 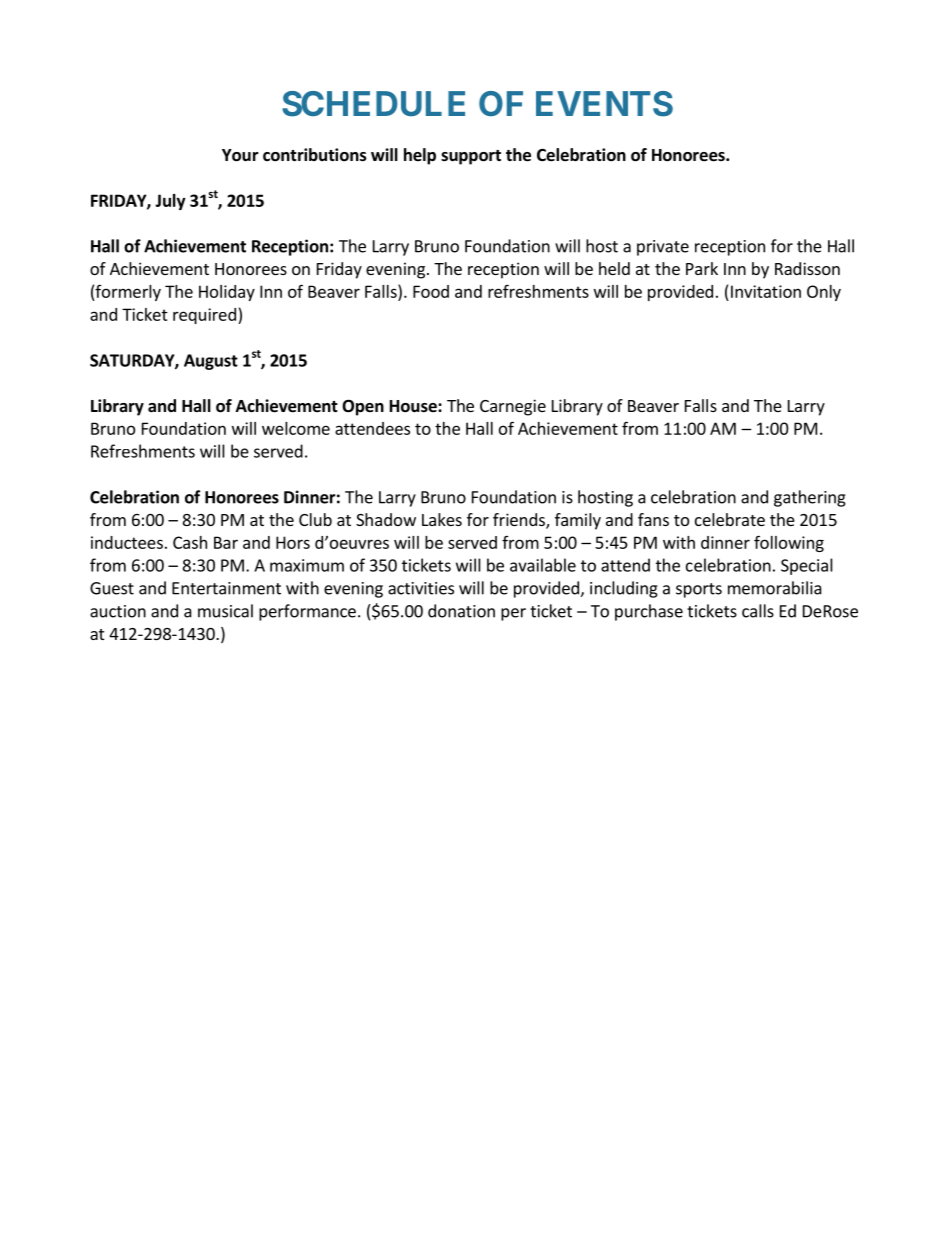 What do you see at coordinates (211, 362) in the image?
I see `August` at bounding box center [211, 362].
